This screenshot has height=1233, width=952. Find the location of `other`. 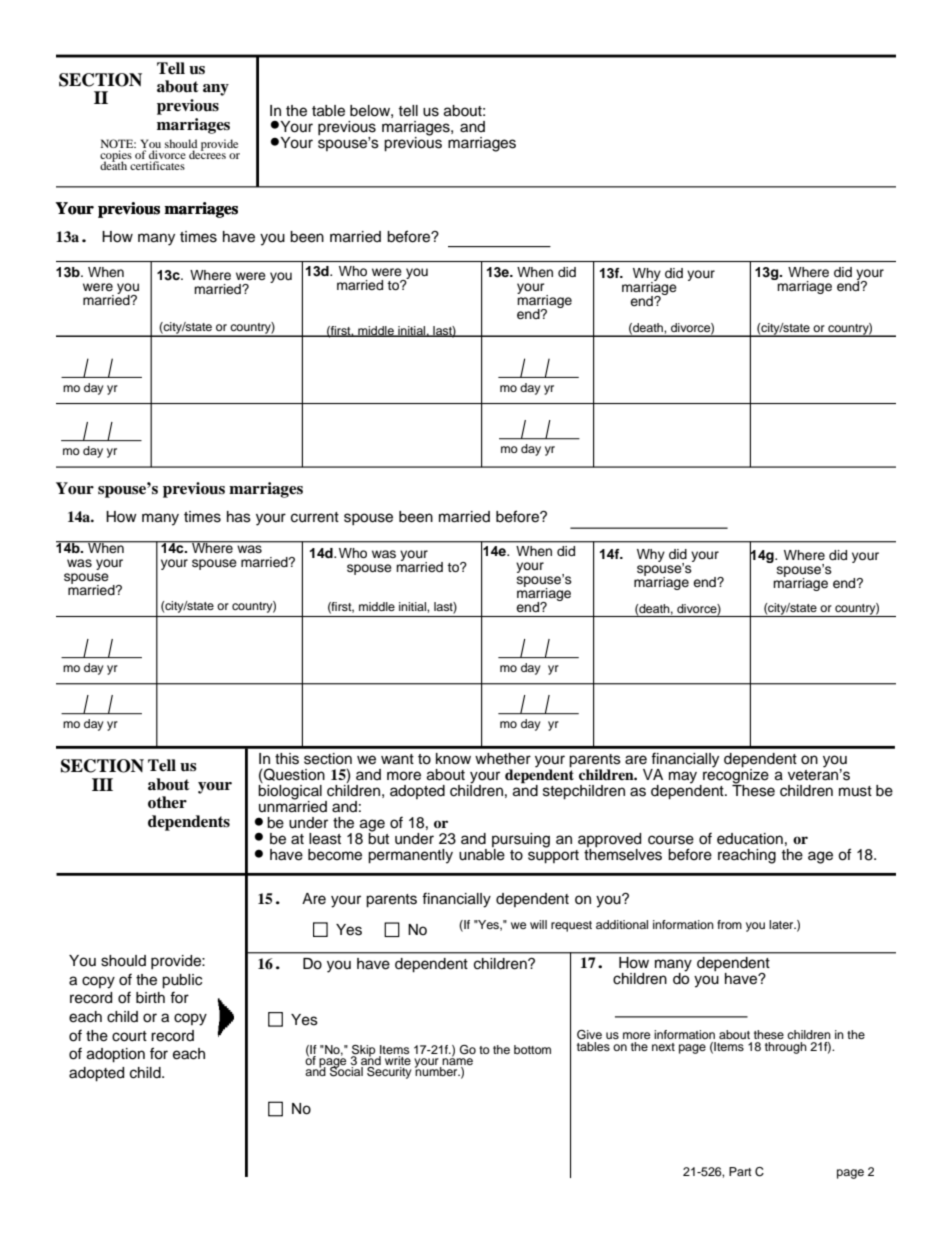

other is located at coordinates (167, 802).
